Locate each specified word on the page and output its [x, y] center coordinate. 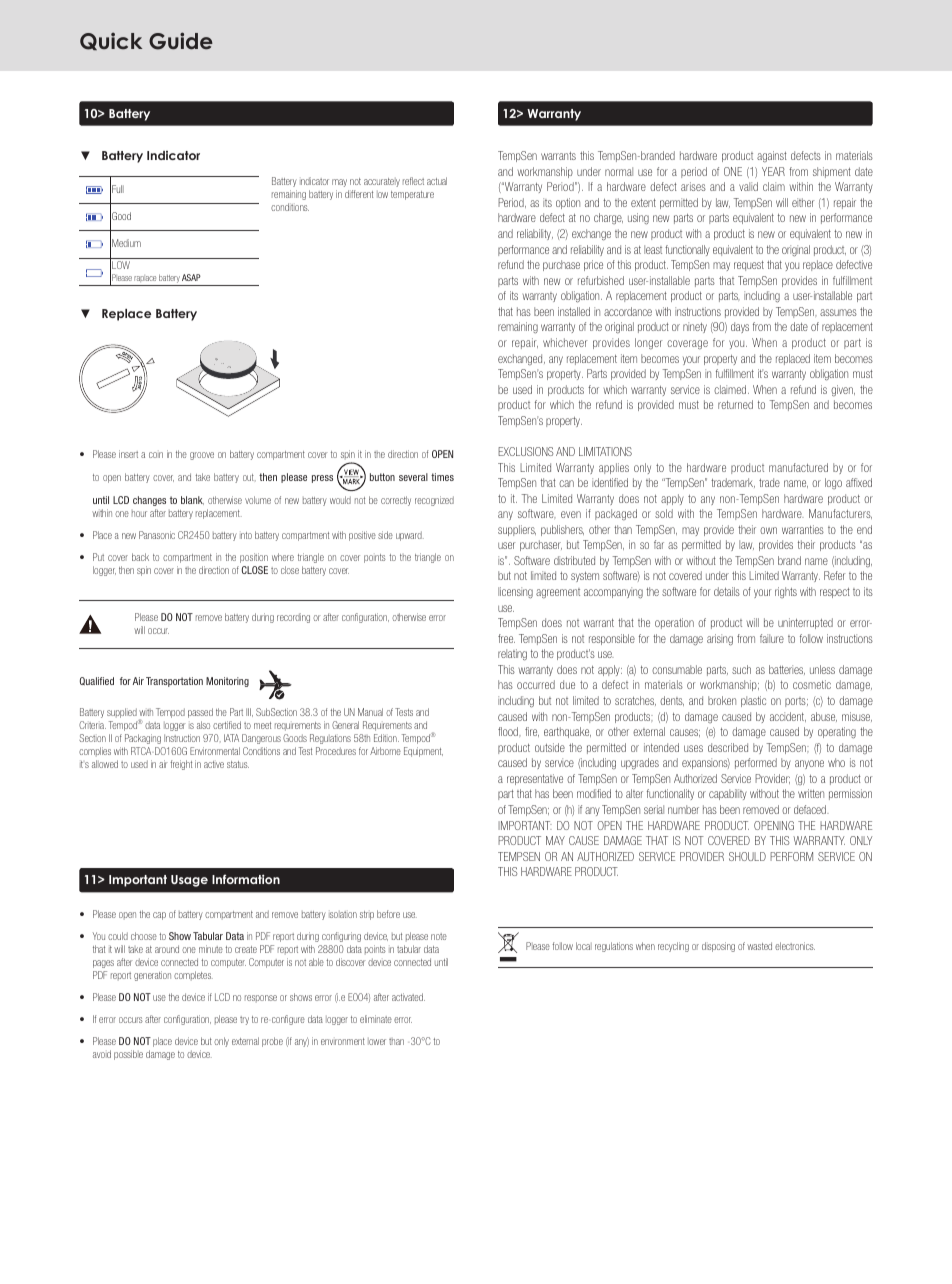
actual [437, 181]
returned [735, 404]
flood [509, 731]
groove [202, 456]
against [772, 156]
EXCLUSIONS [526, 451]
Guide [181, 41]
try [244, 1020]
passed [200, 713]
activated [408, 997]
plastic [753, 701]
